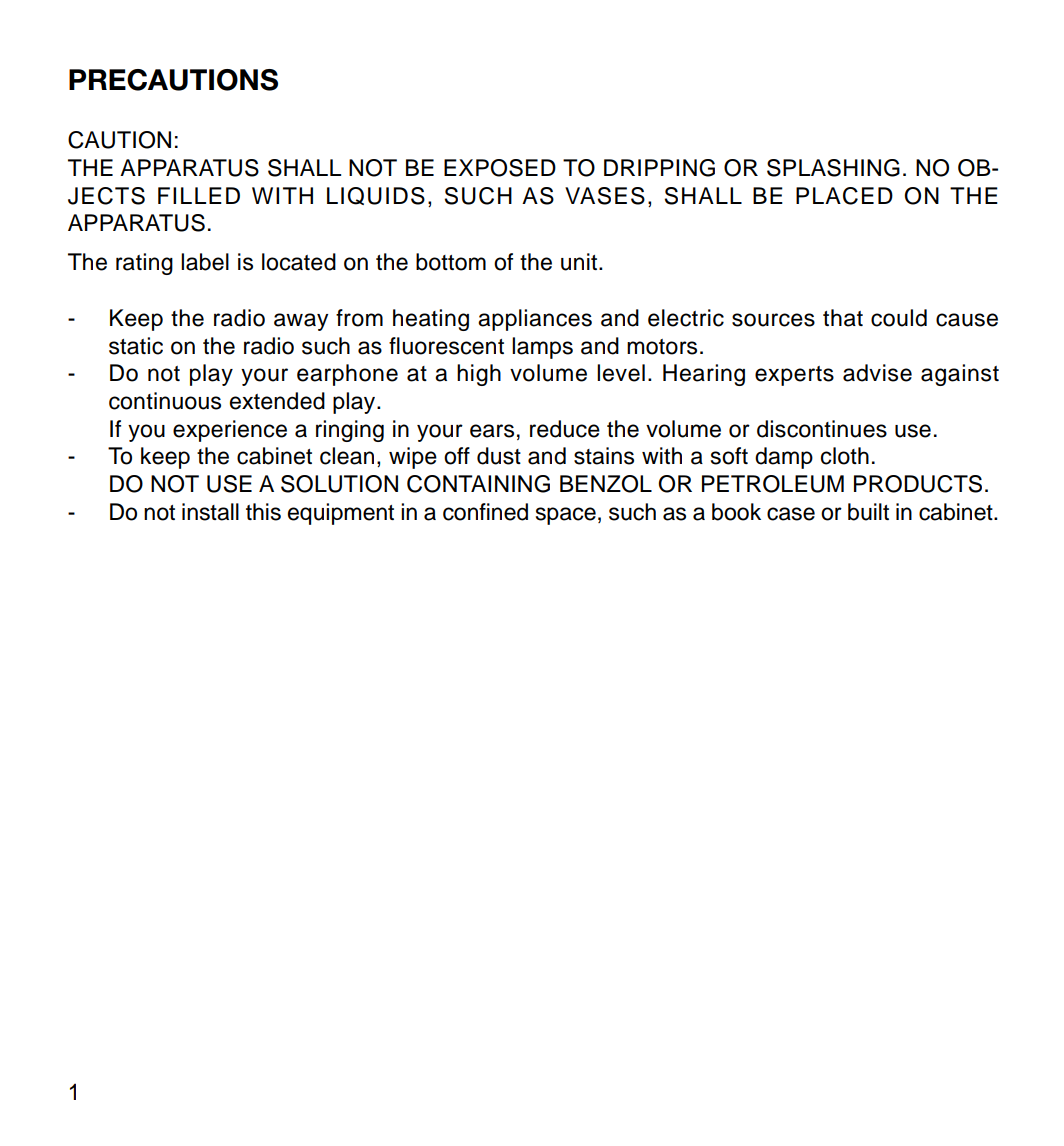 The height and width of the image is (1146, 1064). I want to click on that, so click(843, 318).
